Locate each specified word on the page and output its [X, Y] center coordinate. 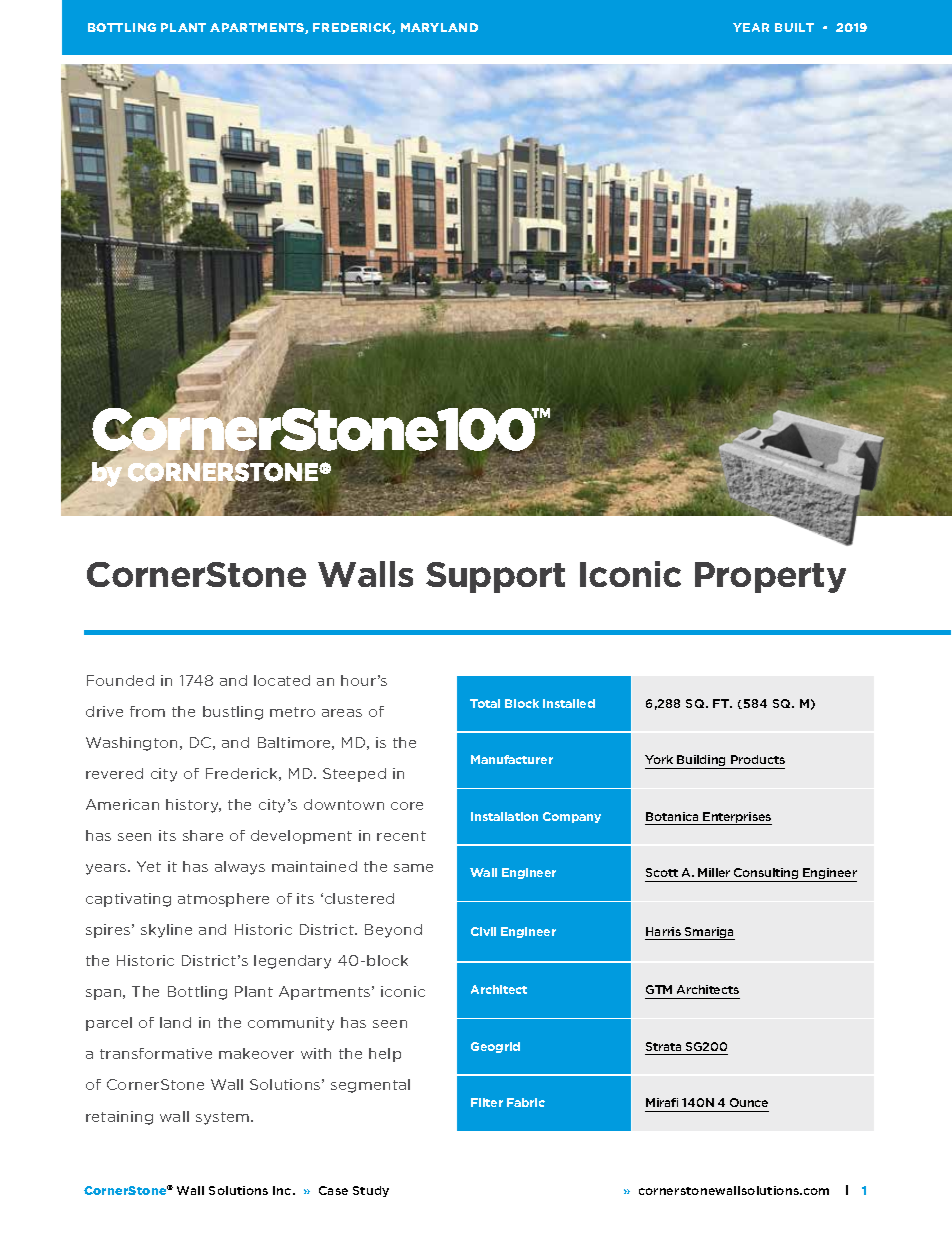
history [193, 806]
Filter [487, 1102]
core [407, 806]
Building [702, 762]
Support [495, 577]
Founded [120, 680]
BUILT [794, 27]
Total [485, 703]
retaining [119, 1118]
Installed [569, 703]
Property [770, 577]
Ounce [749, 1102]
